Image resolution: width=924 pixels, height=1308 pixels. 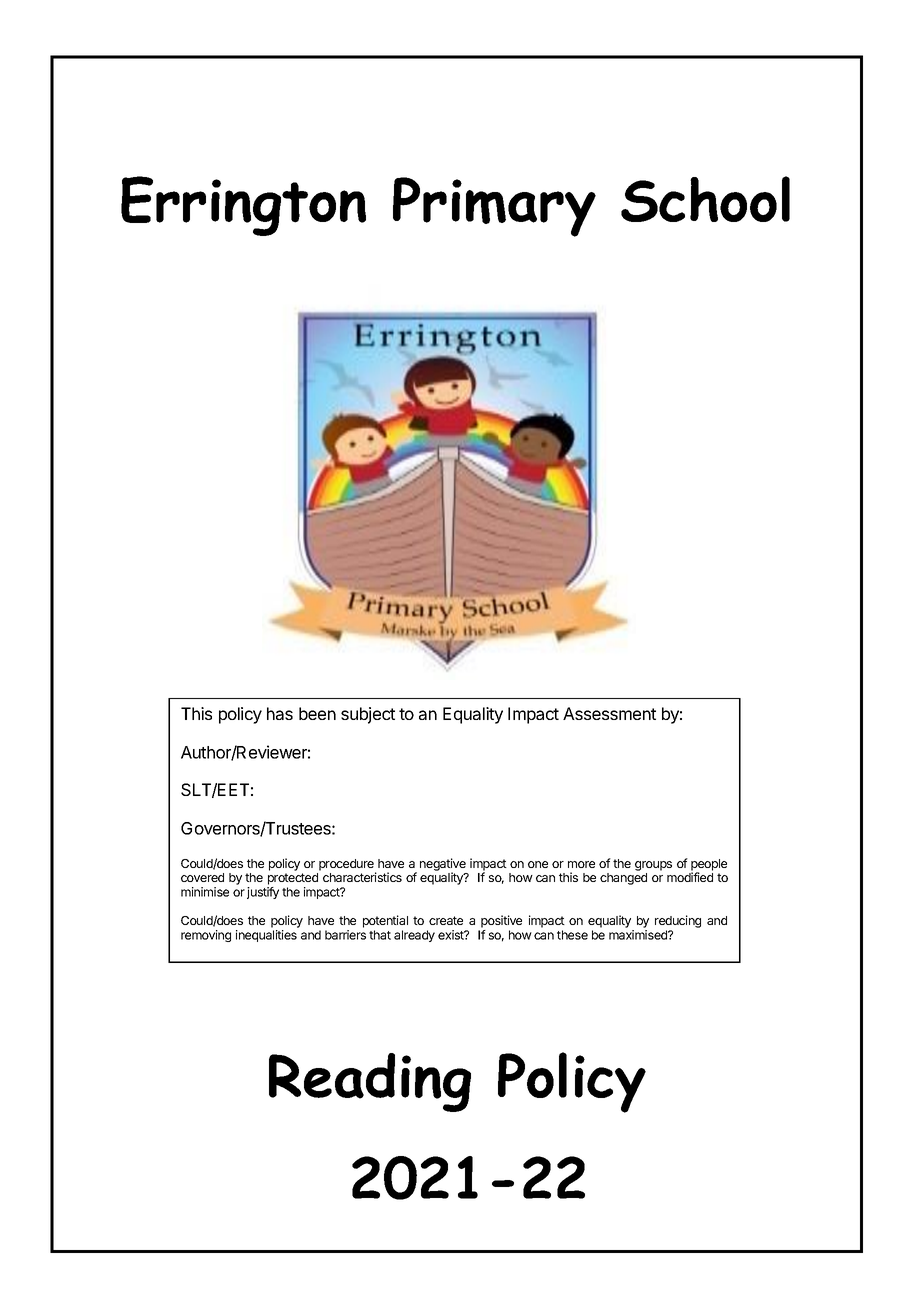 I want to click on already, so click(x=414, y=936).
